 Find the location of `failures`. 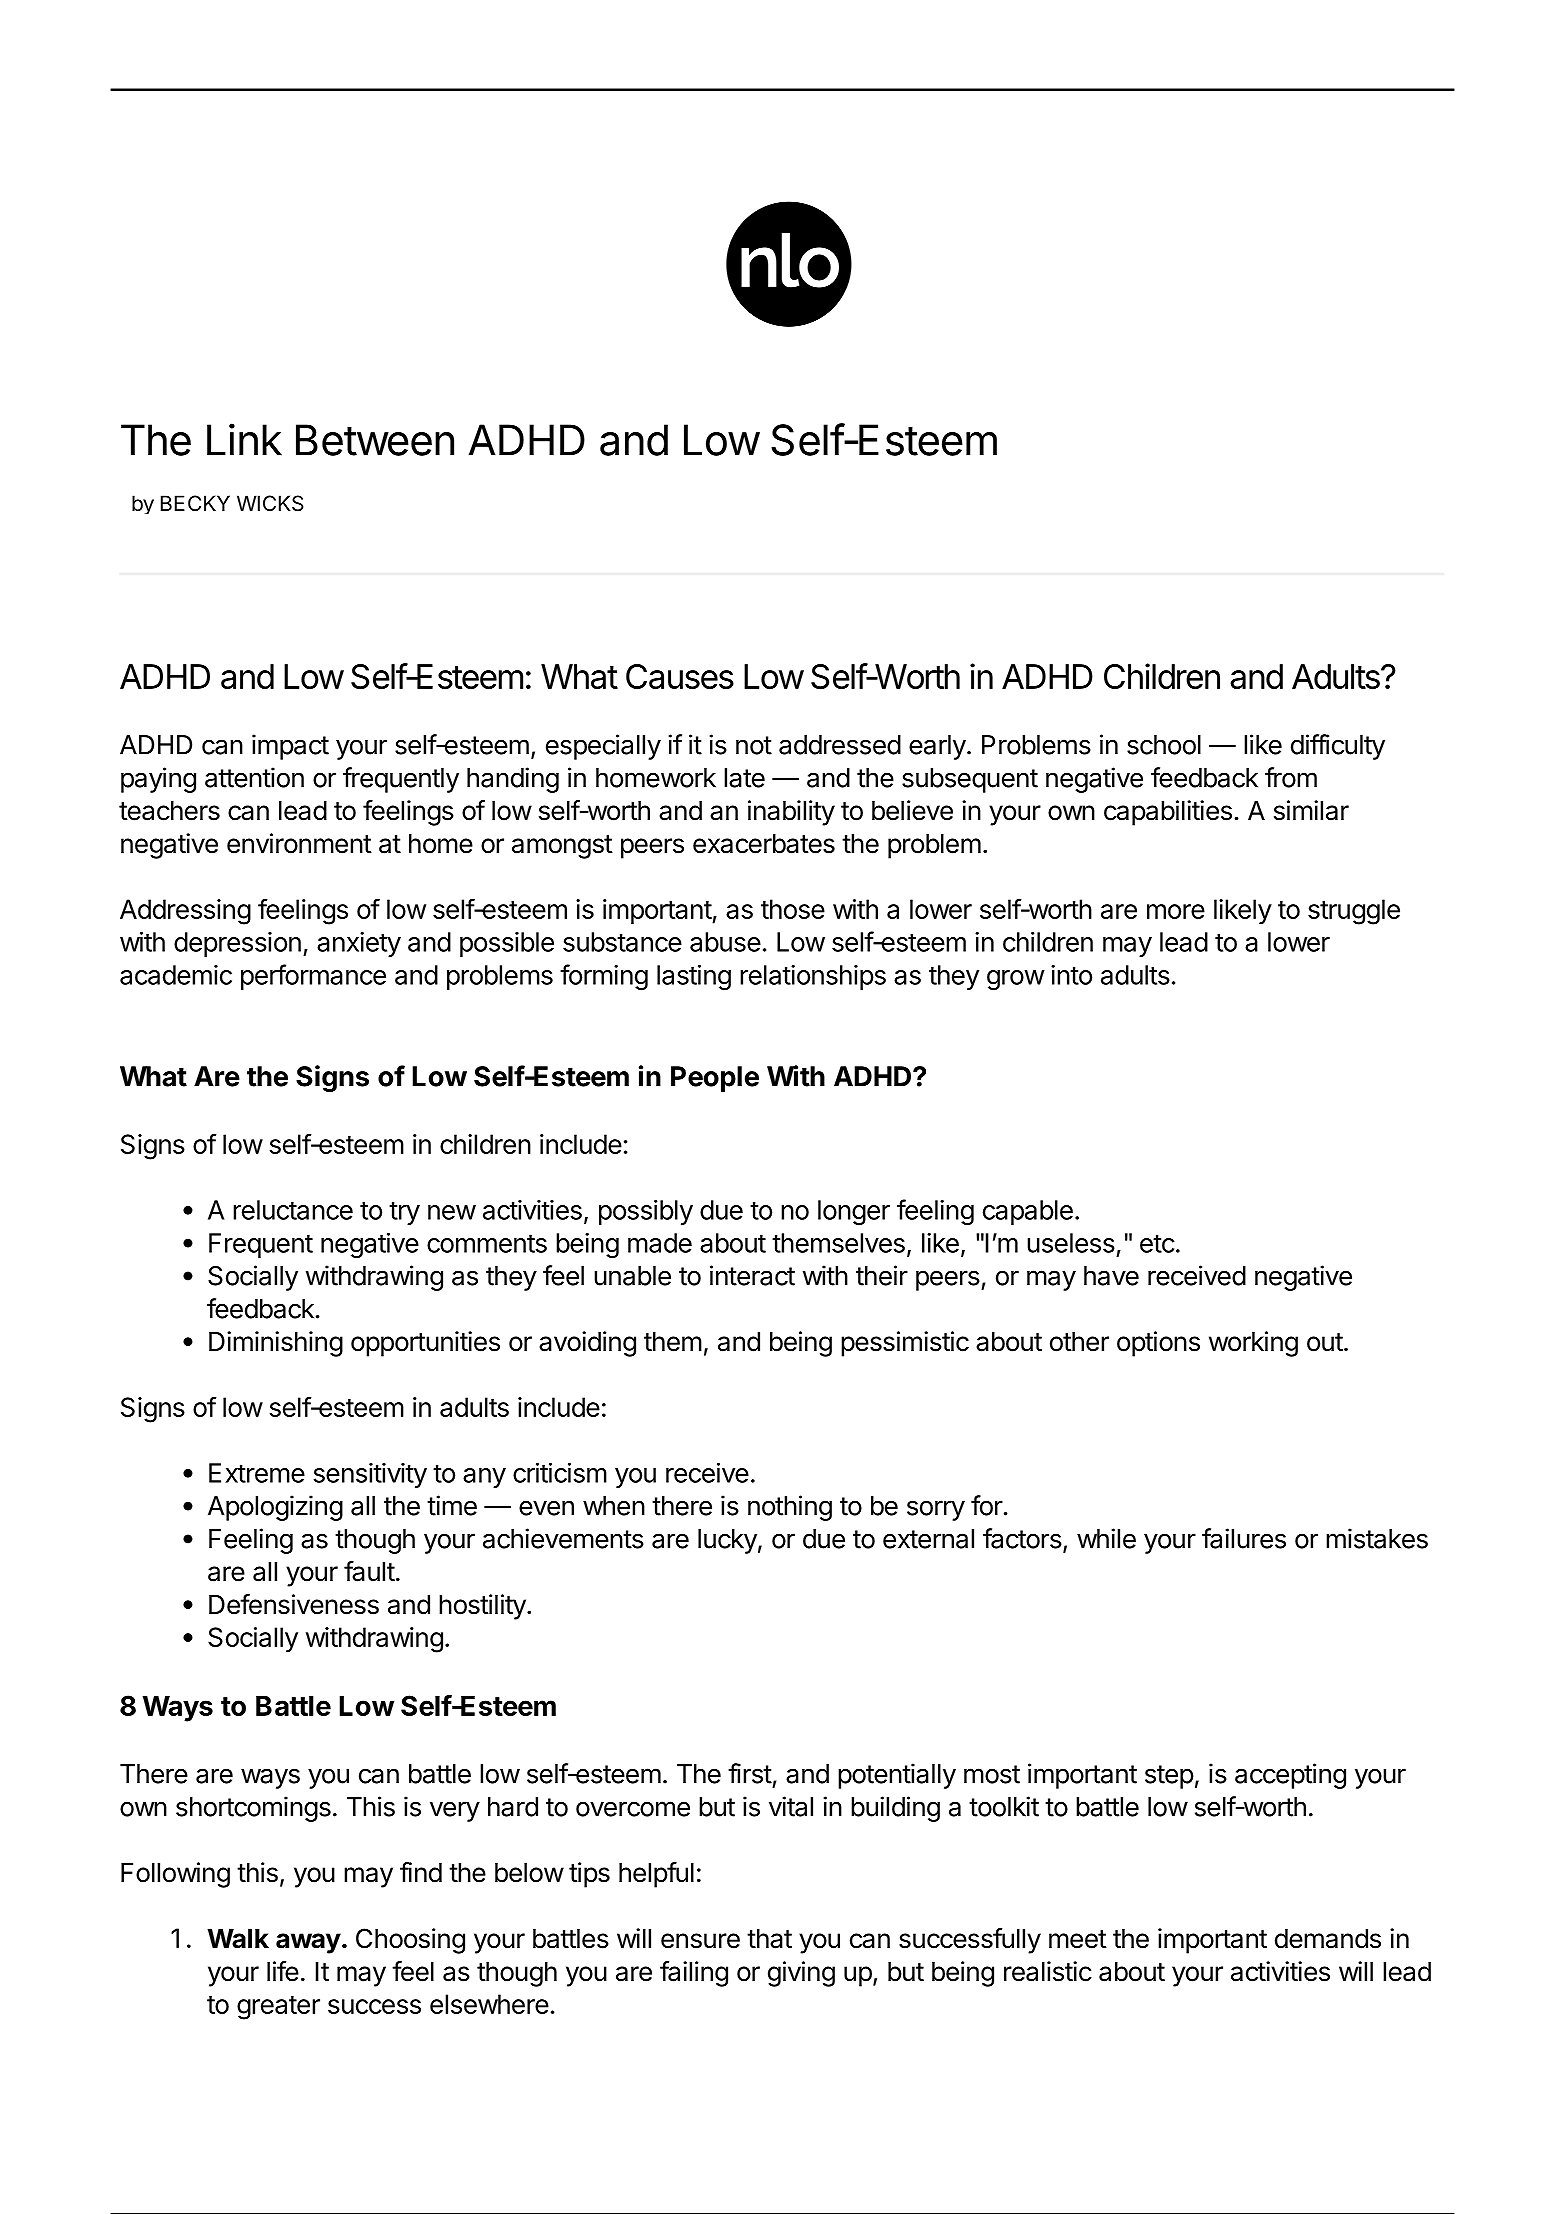

failures is located at coordinates (1244, 1538).
